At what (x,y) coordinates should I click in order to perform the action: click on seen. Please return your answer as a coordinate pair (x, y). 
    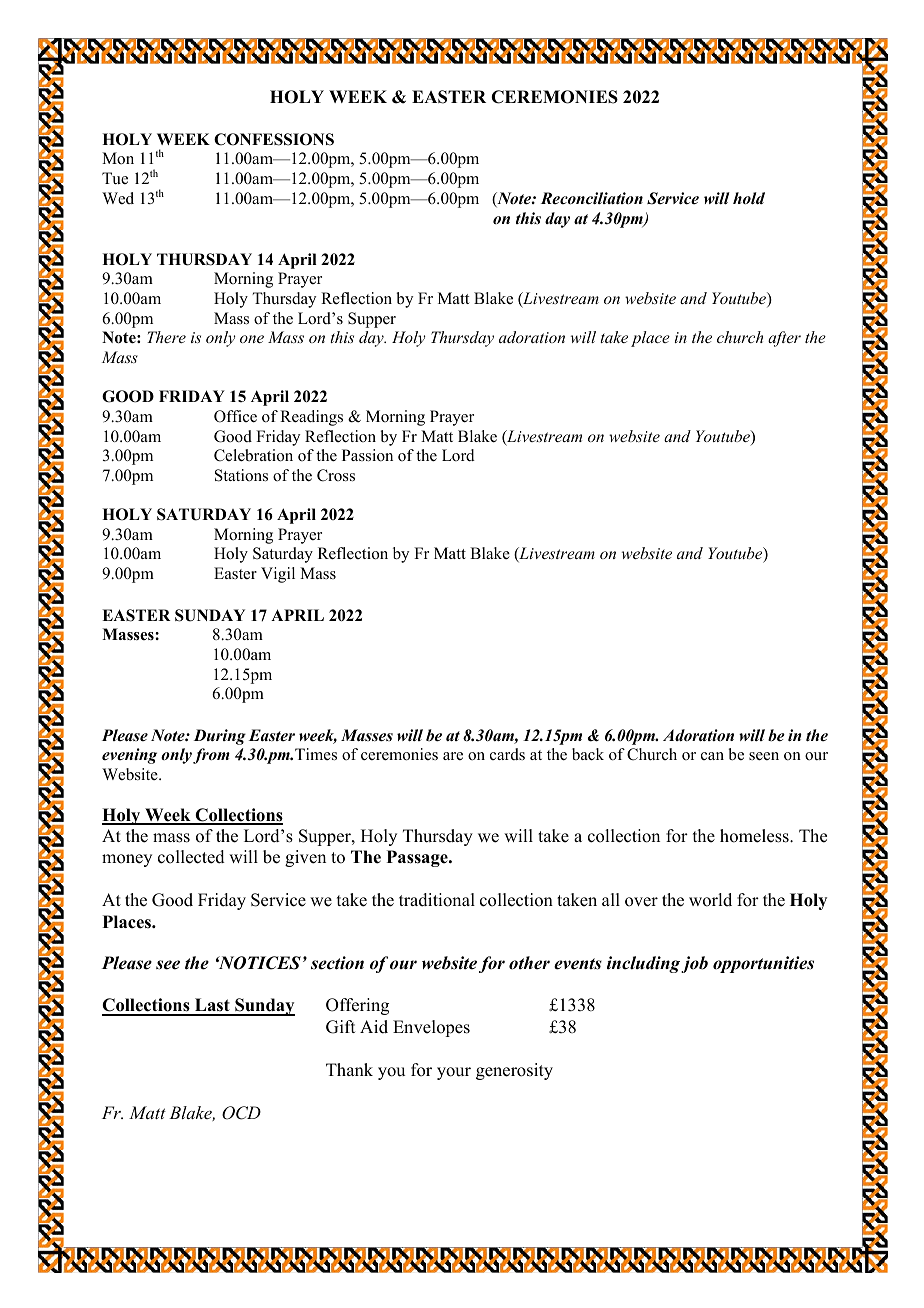
    Looking at the image, I should click on (764, 756).
